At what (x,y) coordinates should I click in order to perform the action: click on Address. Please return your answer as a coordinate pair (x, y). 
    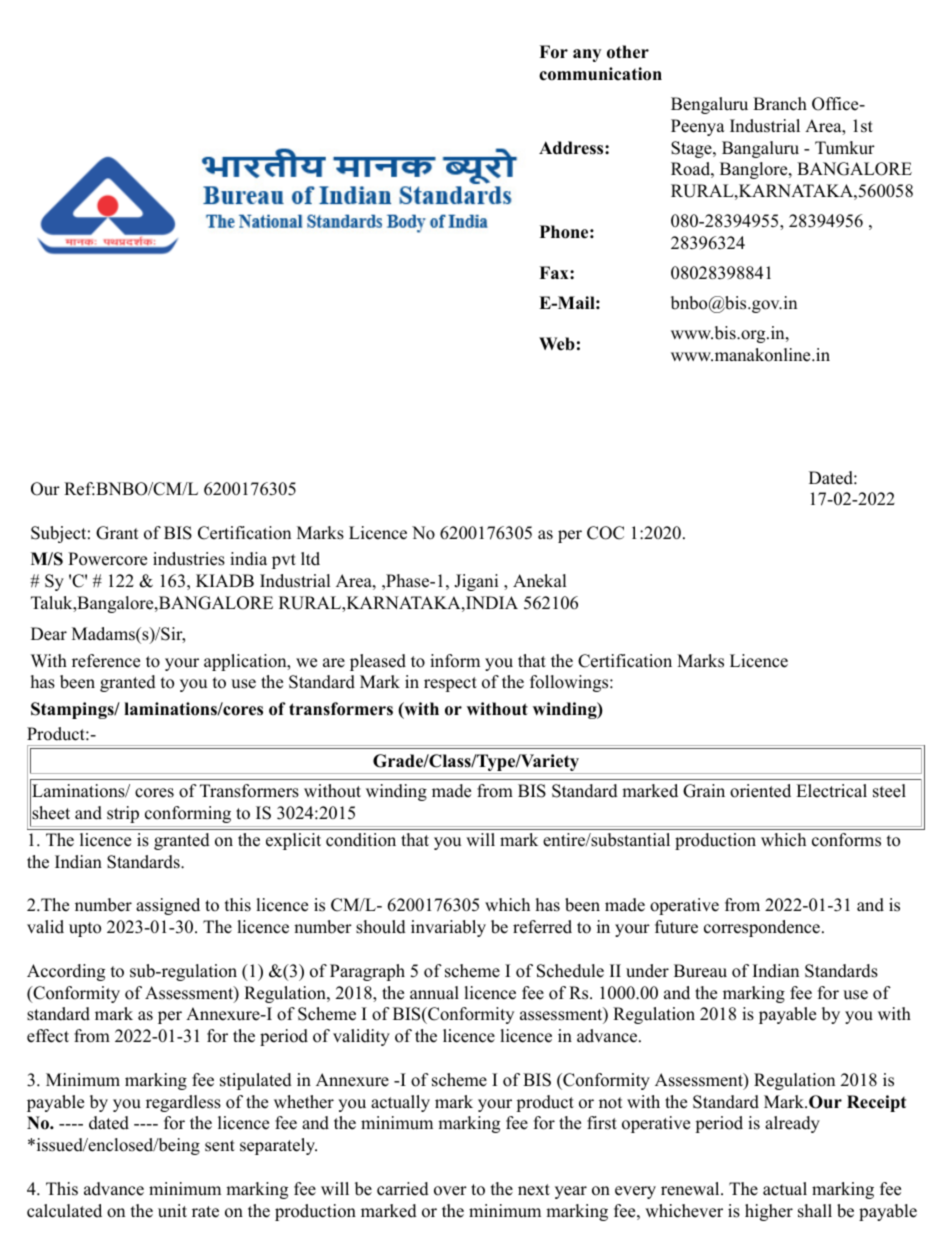
    Looking at the image, I should click on (572, 148).
